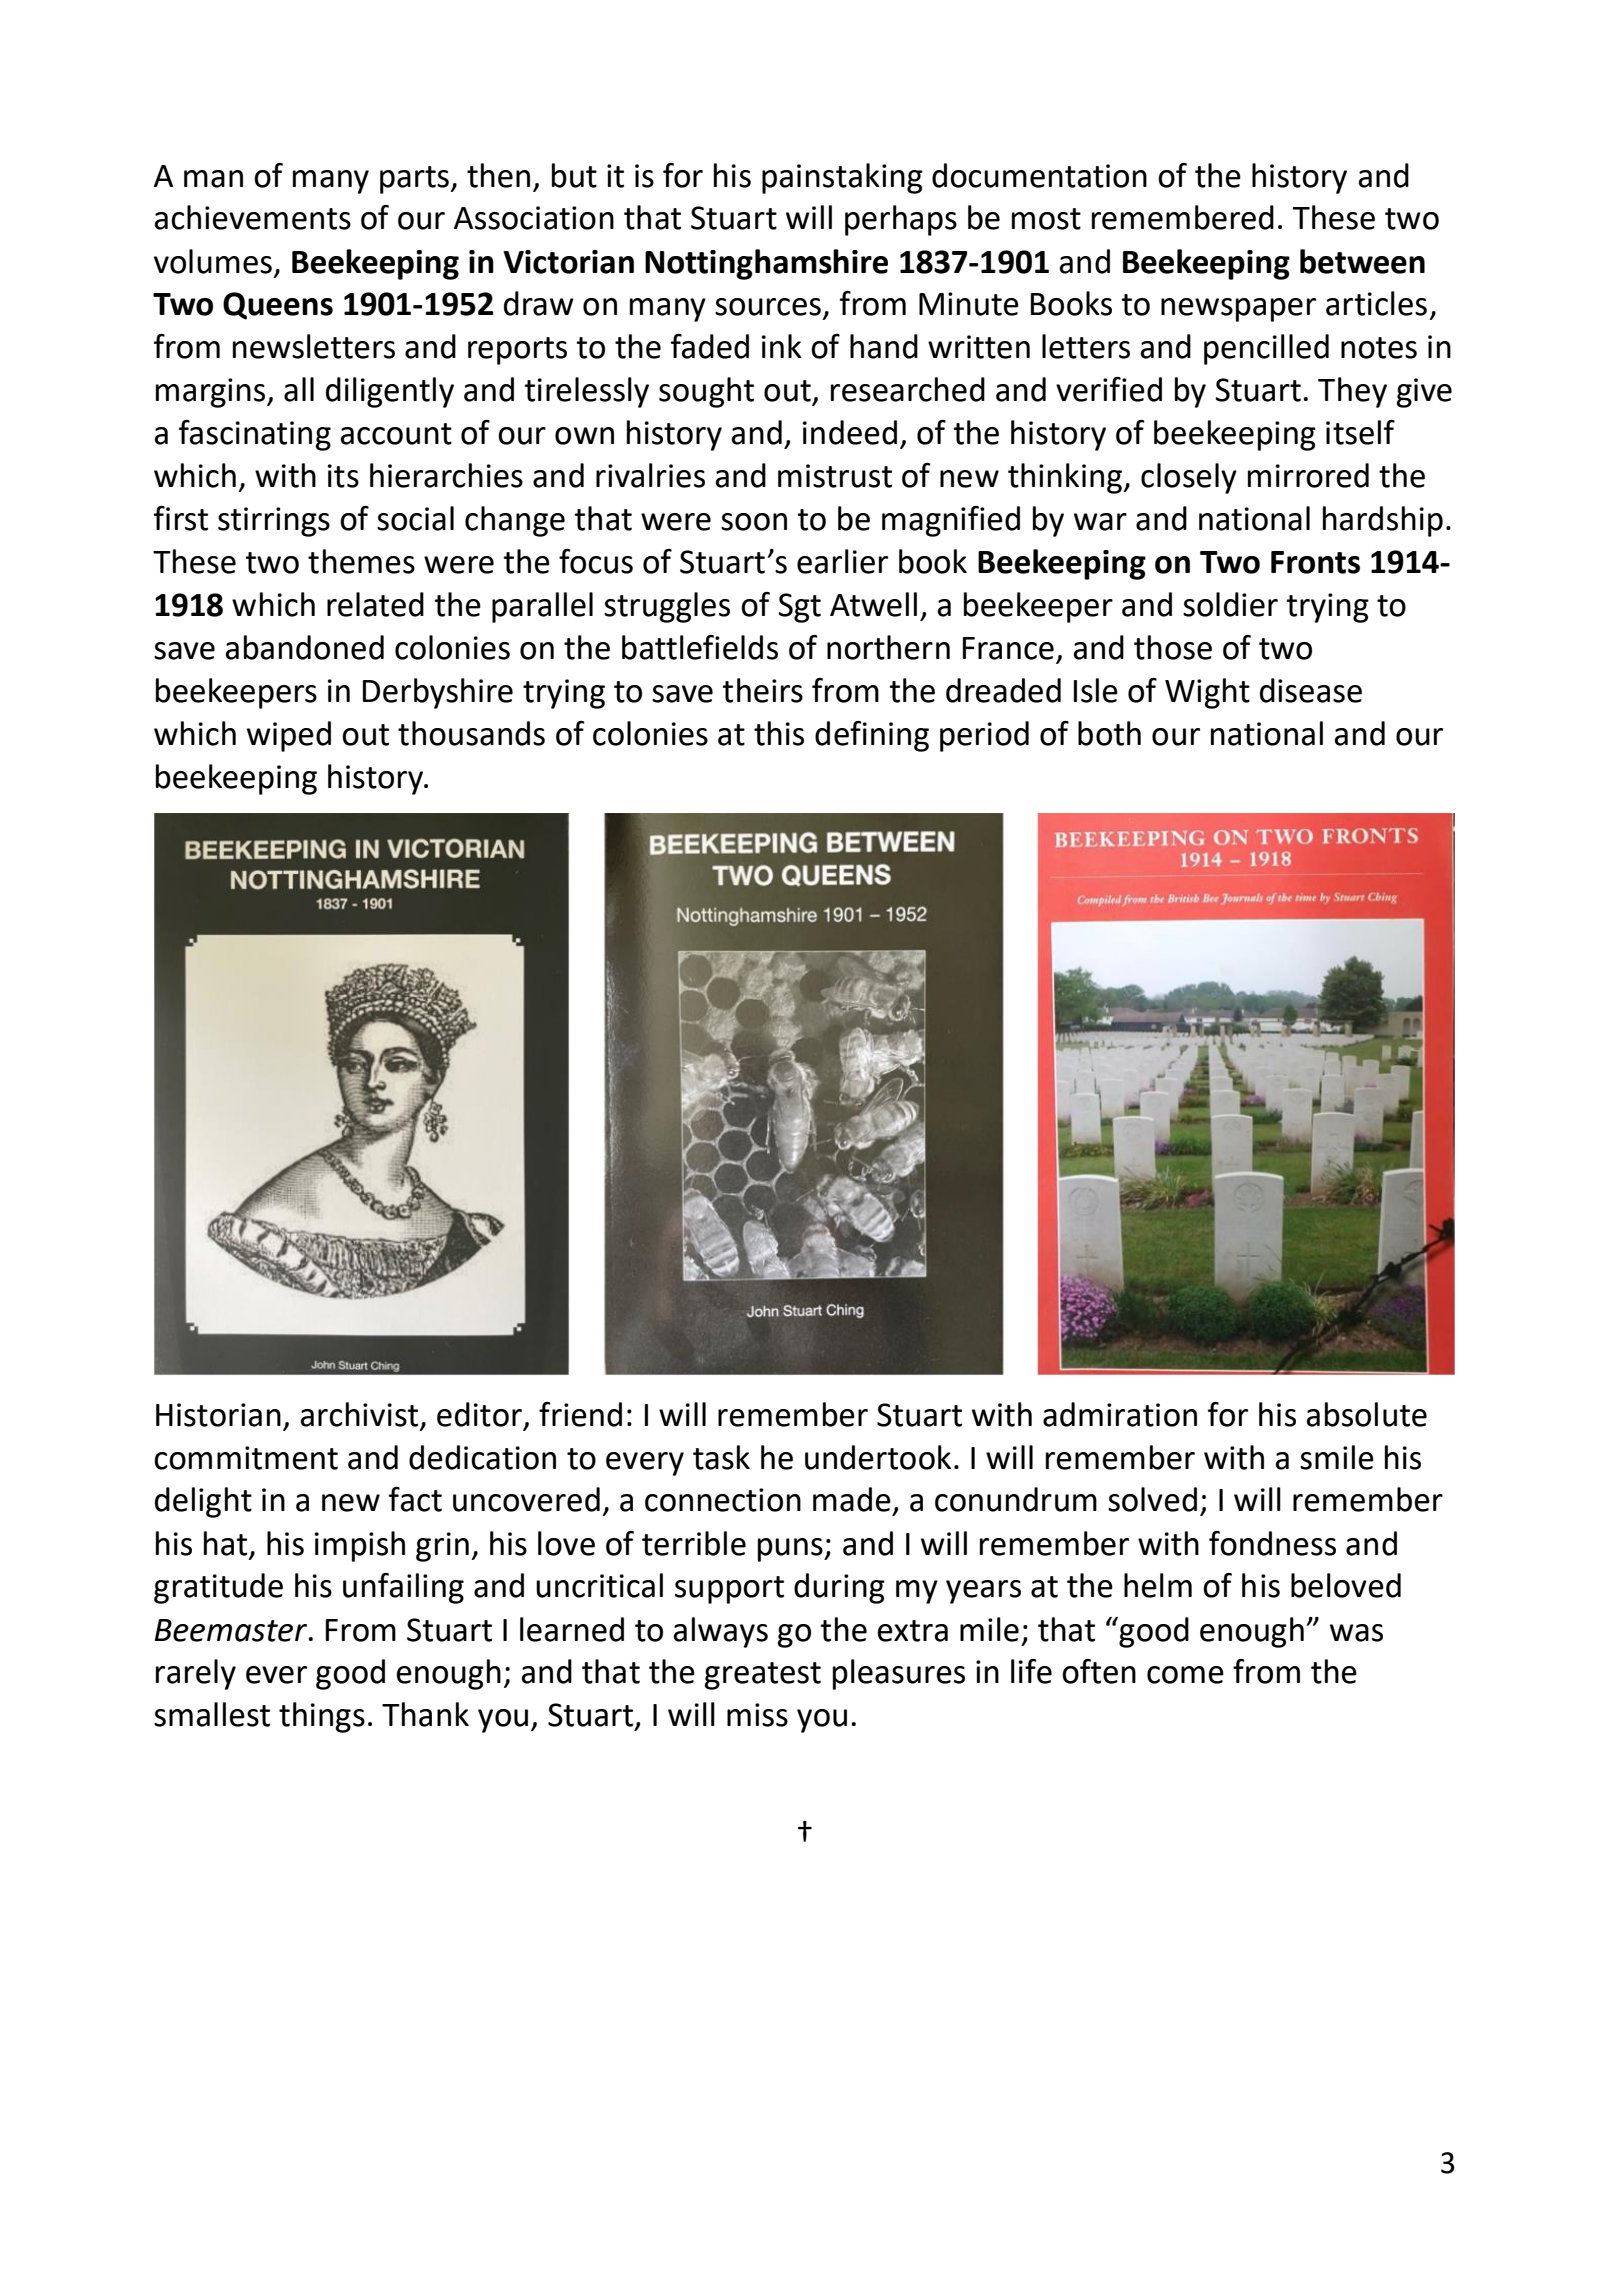 Image resolution: width=1609 pixels, height=2277 pixels. What do you see at coordinates (322, 1717) in the image?
I see `things` at bounding box center [322, 1717].
